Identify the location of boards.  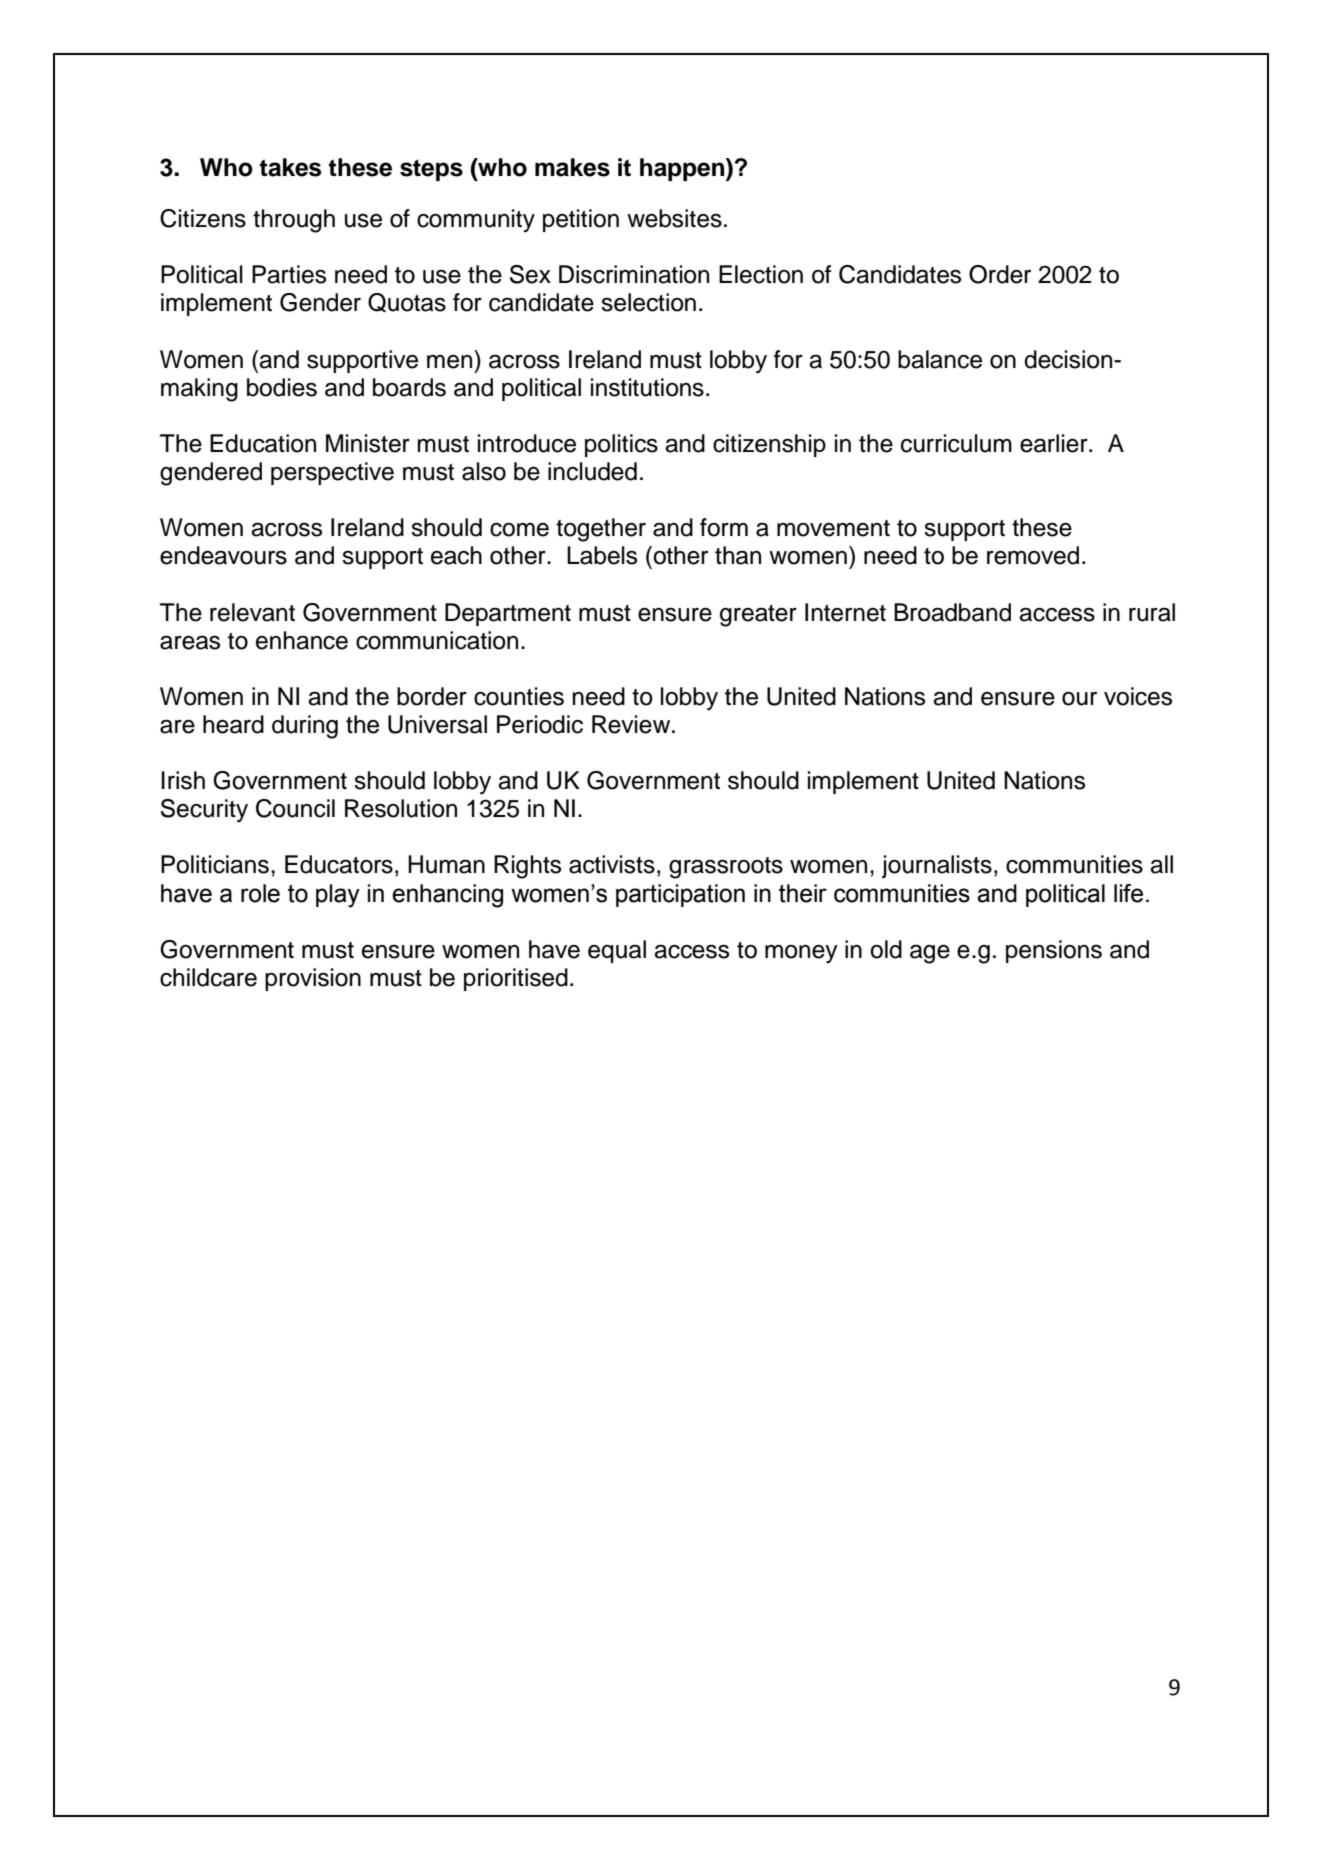
(409, 387).
